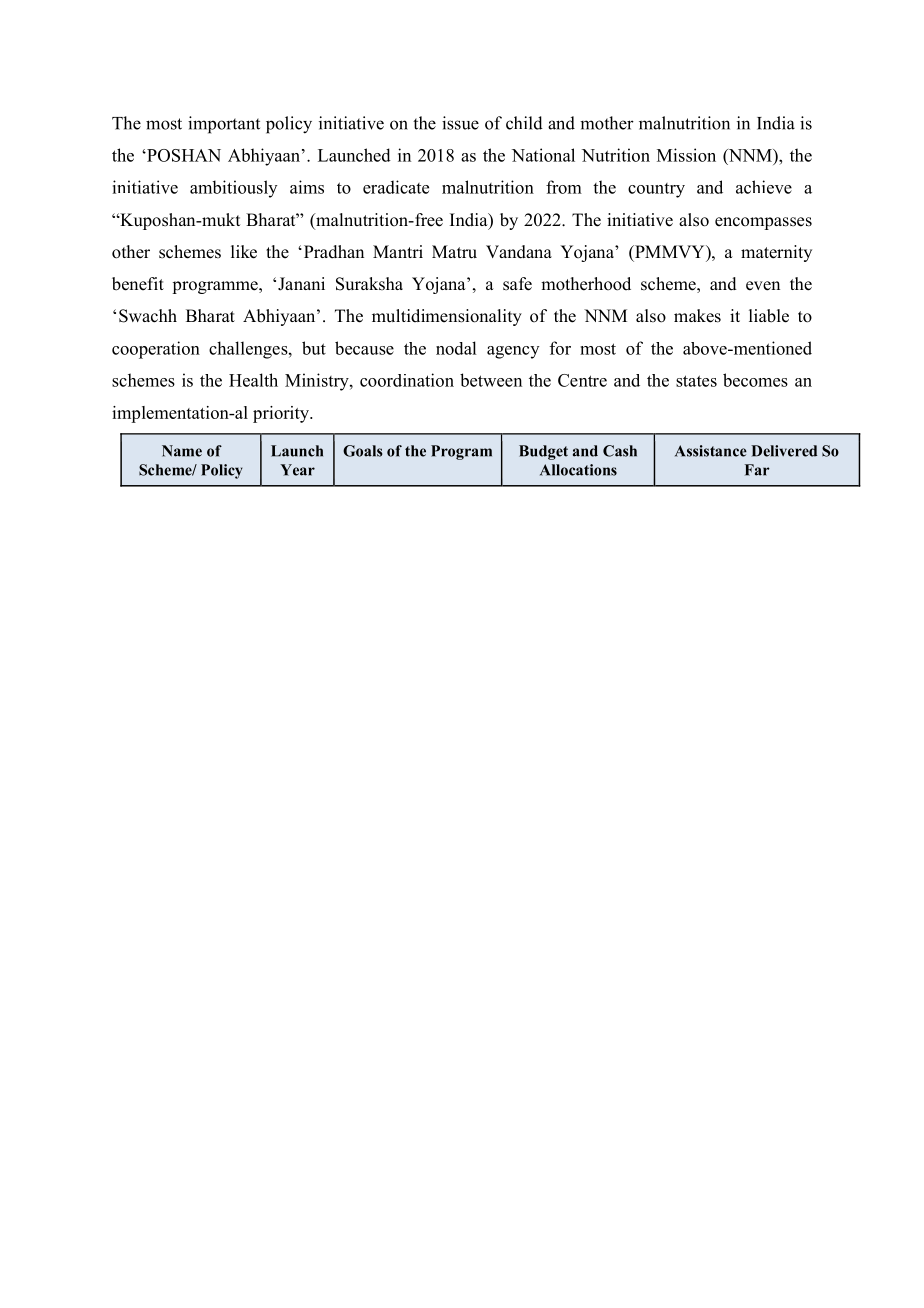 The width and height of the screenshot is (924, 1308). Describe the element at coordinates (776, 253) in the screenshot. I see `maternity` at that location.
